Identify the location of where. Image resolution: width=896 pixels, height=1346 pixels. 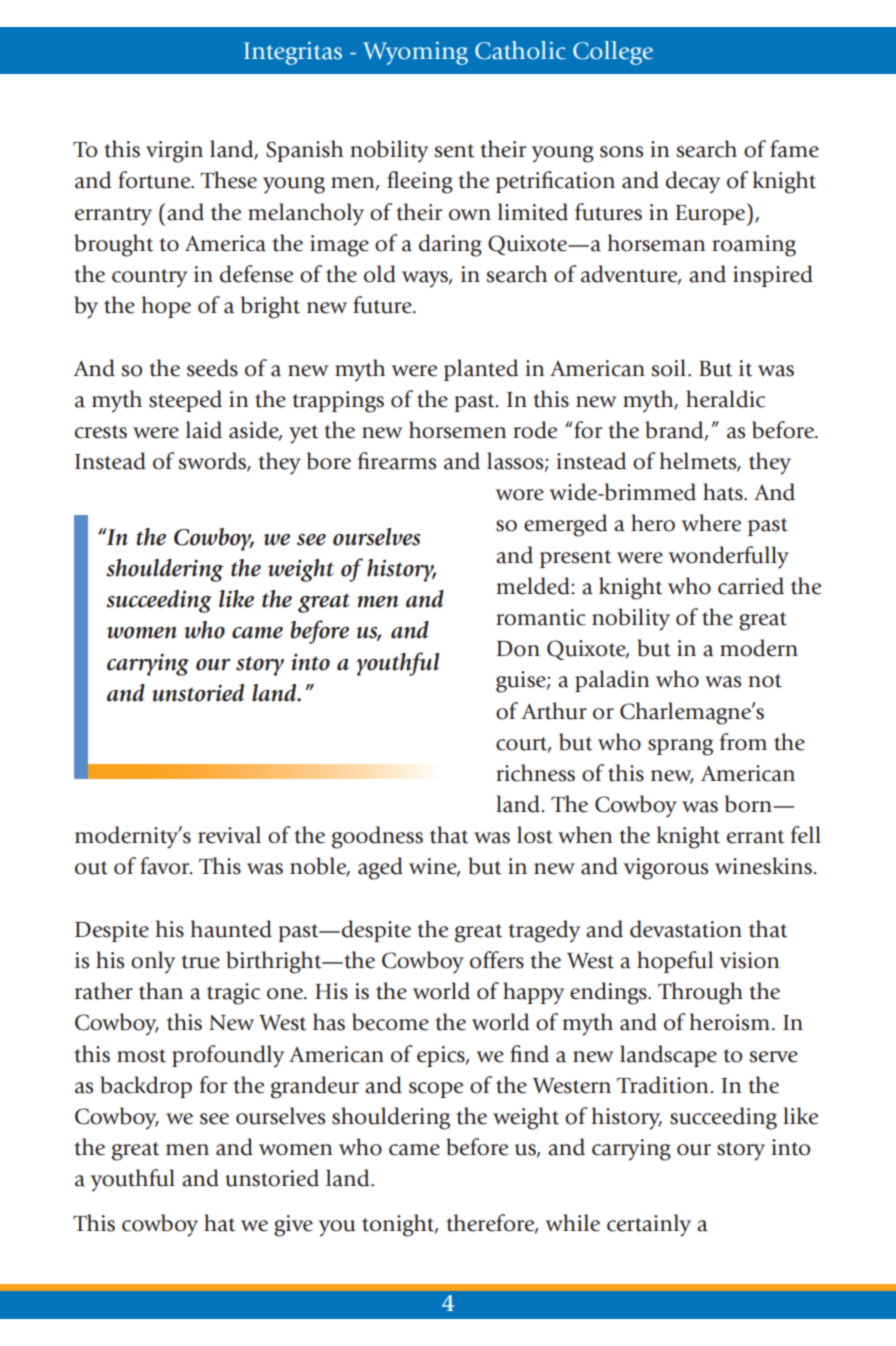
(711, 523).
